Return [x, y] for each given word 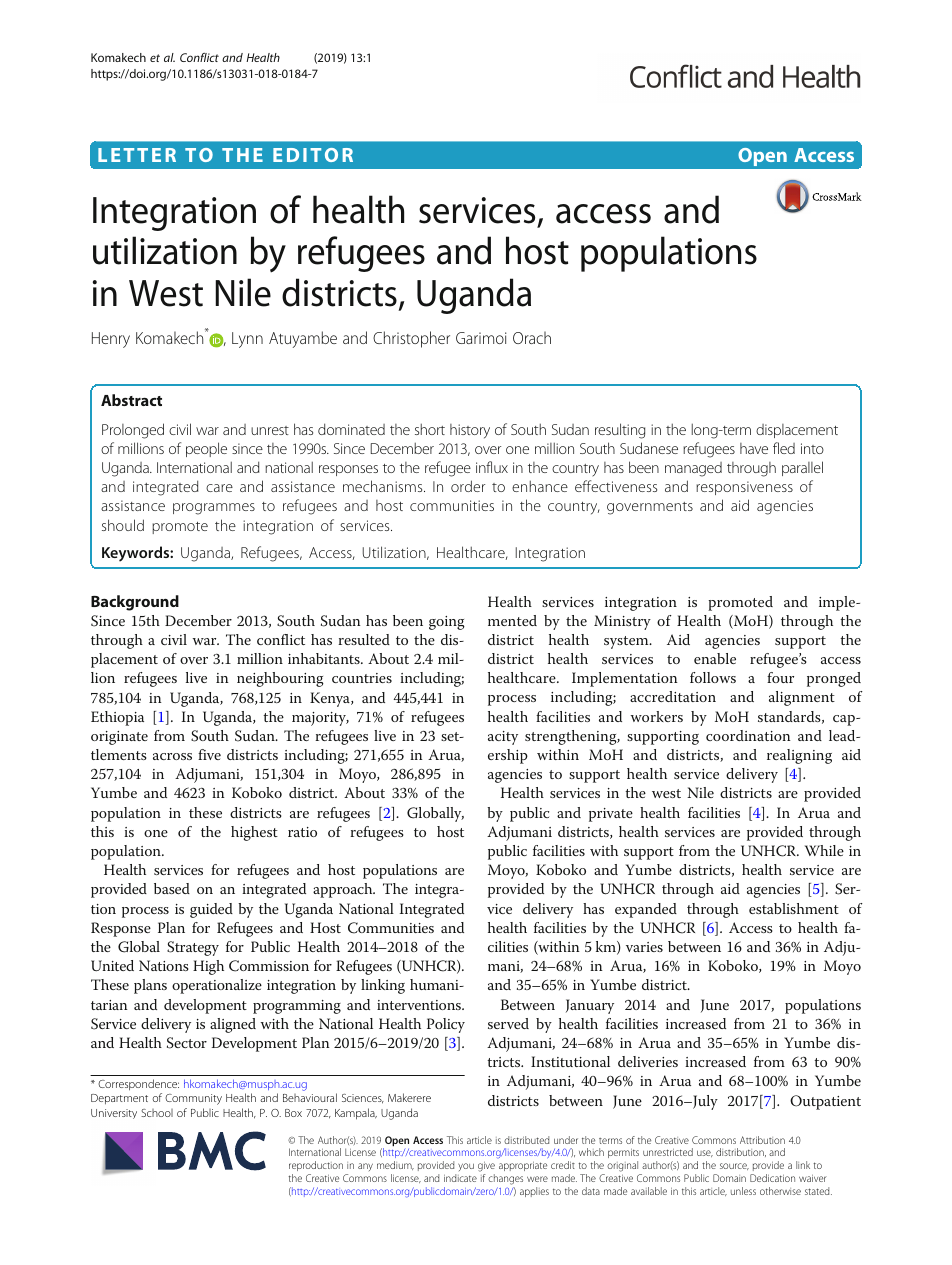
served [508, 1023]
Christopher [411, 339]
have [754, 448]
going [447, 623]
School [157, 1113]
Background [135, 603]
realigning [799, 756]
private [611, 815]
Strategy [193, 948]
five [209, 754]
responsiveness [744, 488]
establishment [794, 908]
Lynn [247, 340]
